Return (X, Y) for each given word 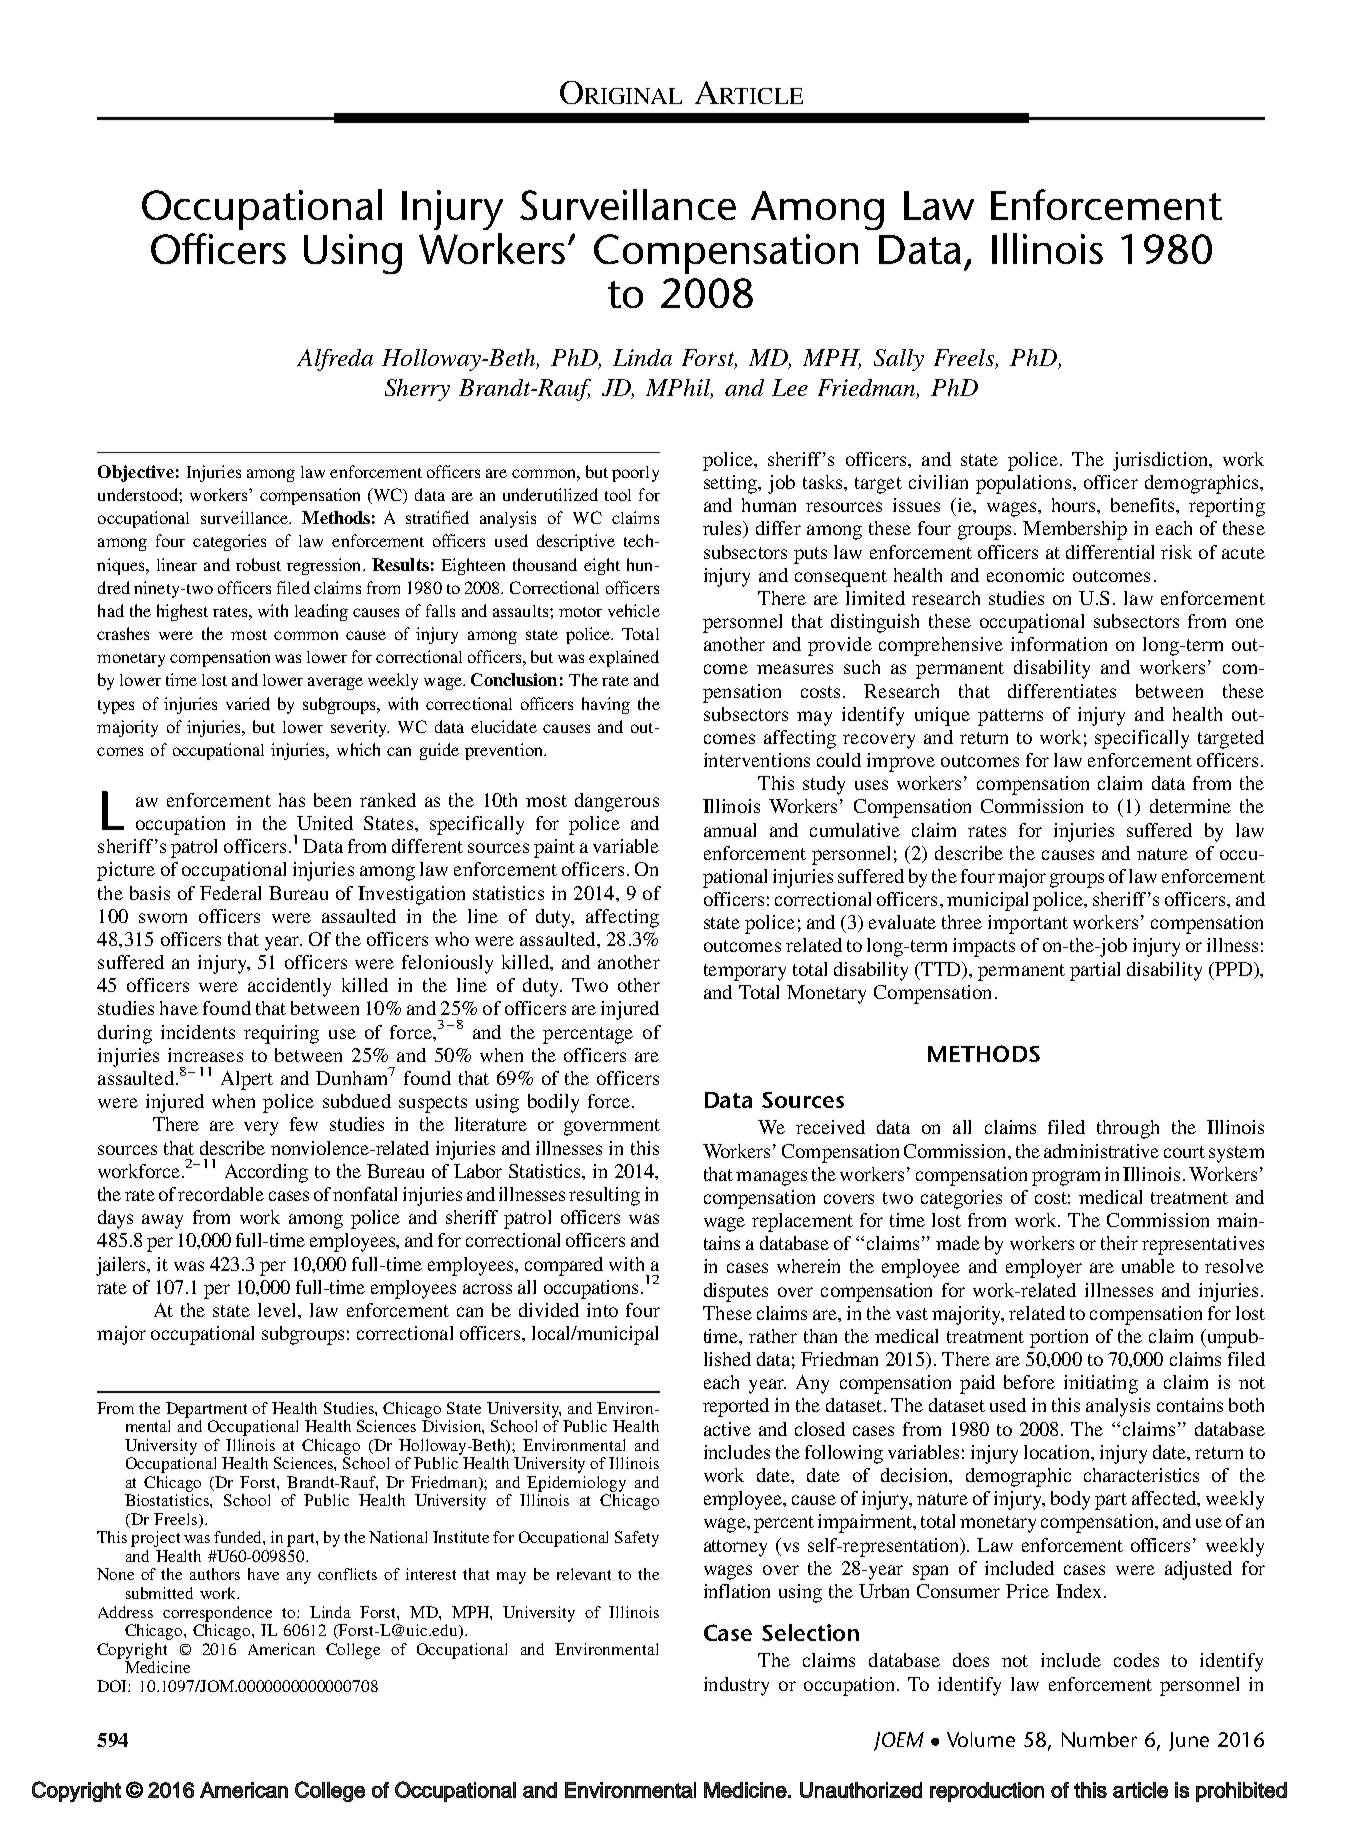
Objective (136, 473)
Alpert (247, 1080)
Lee (790, 387)
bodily (553, 1103)
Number (1099, 1739)
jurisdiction (1161, 461)
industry (736, 1686)
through (1128, 1129)
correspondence (217, 1614)
